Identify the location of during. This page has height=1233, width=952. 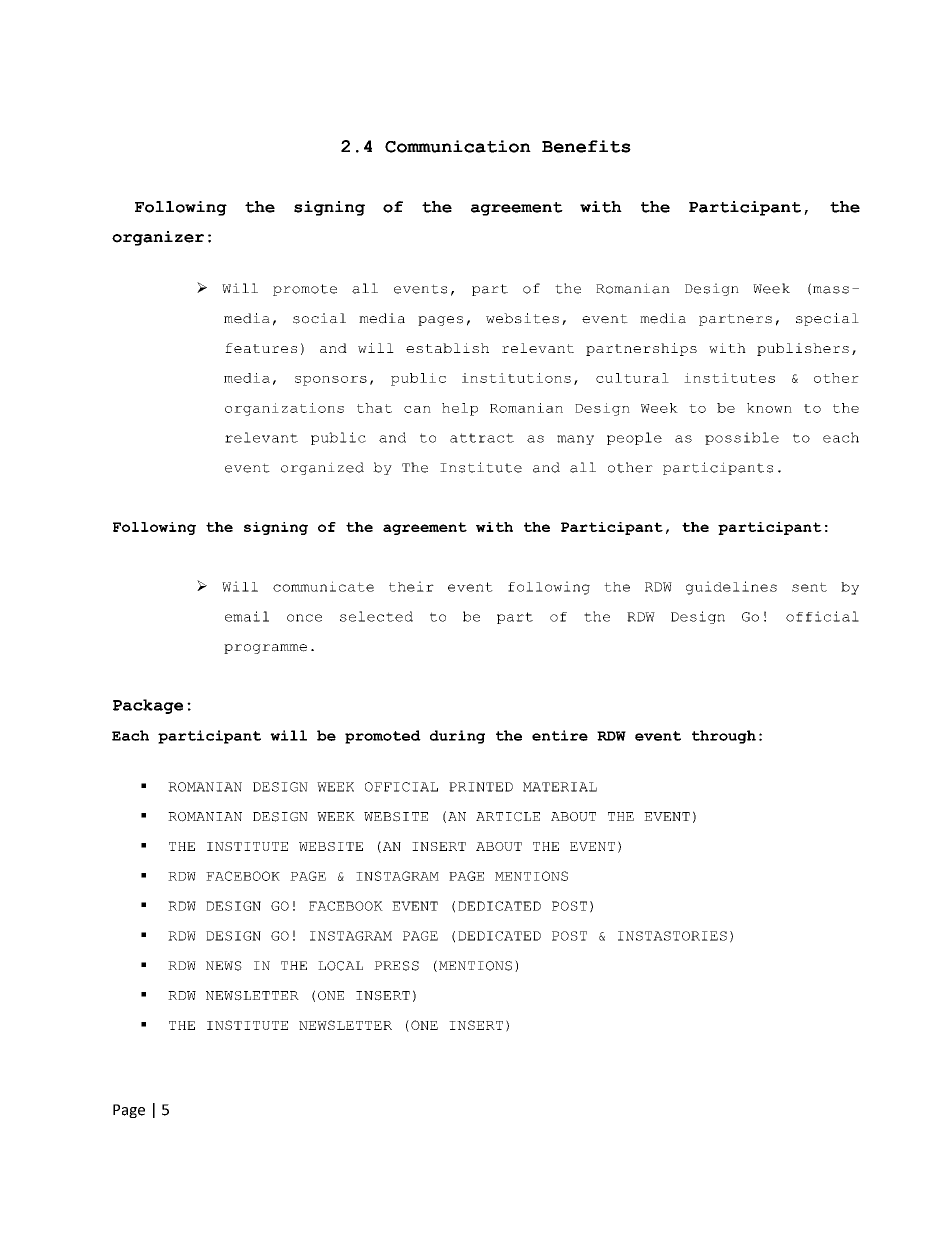
(457, 737).
